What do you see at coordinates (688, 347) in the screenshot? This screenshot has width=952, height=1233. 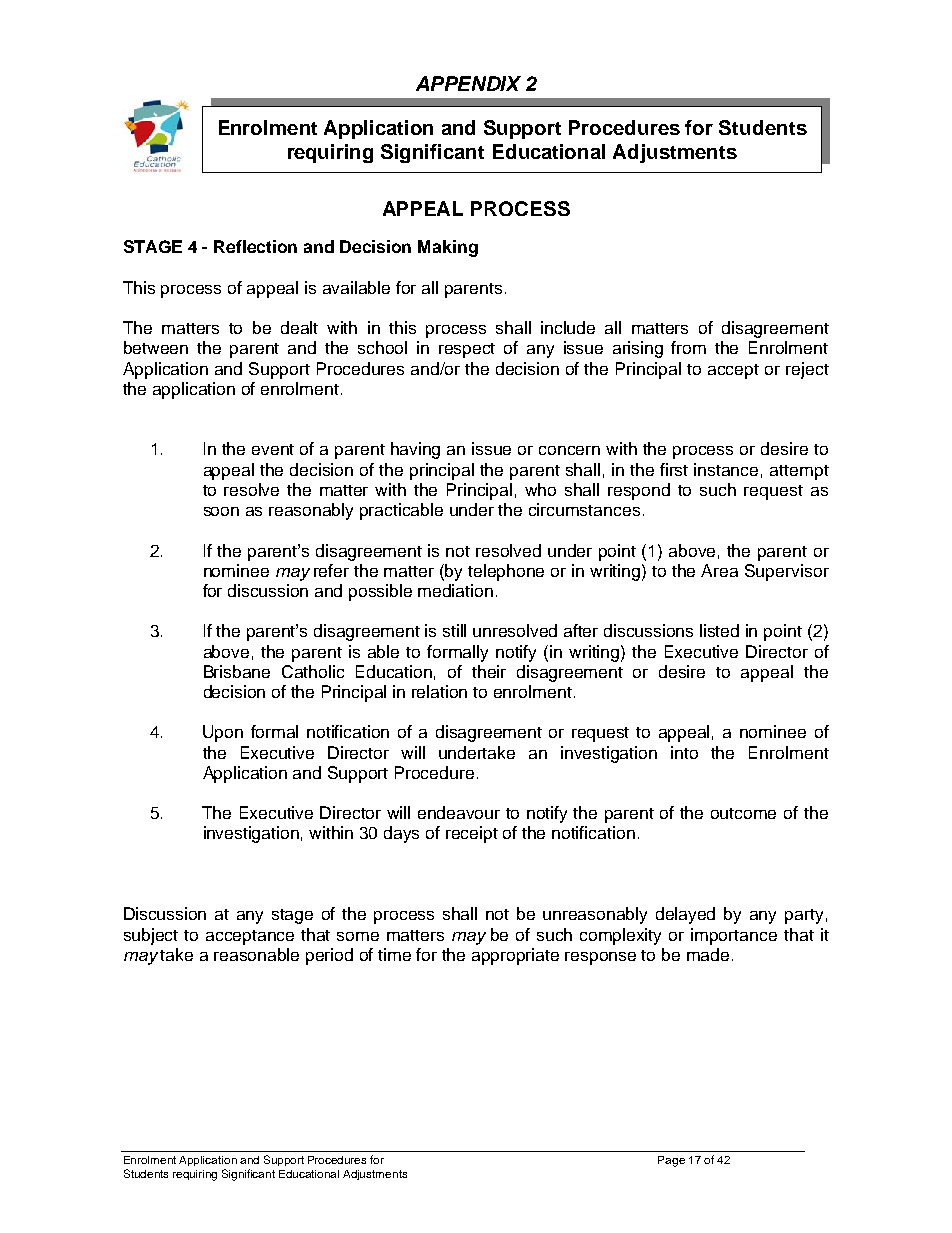 I see `from` at bounding box center [688, 347].
